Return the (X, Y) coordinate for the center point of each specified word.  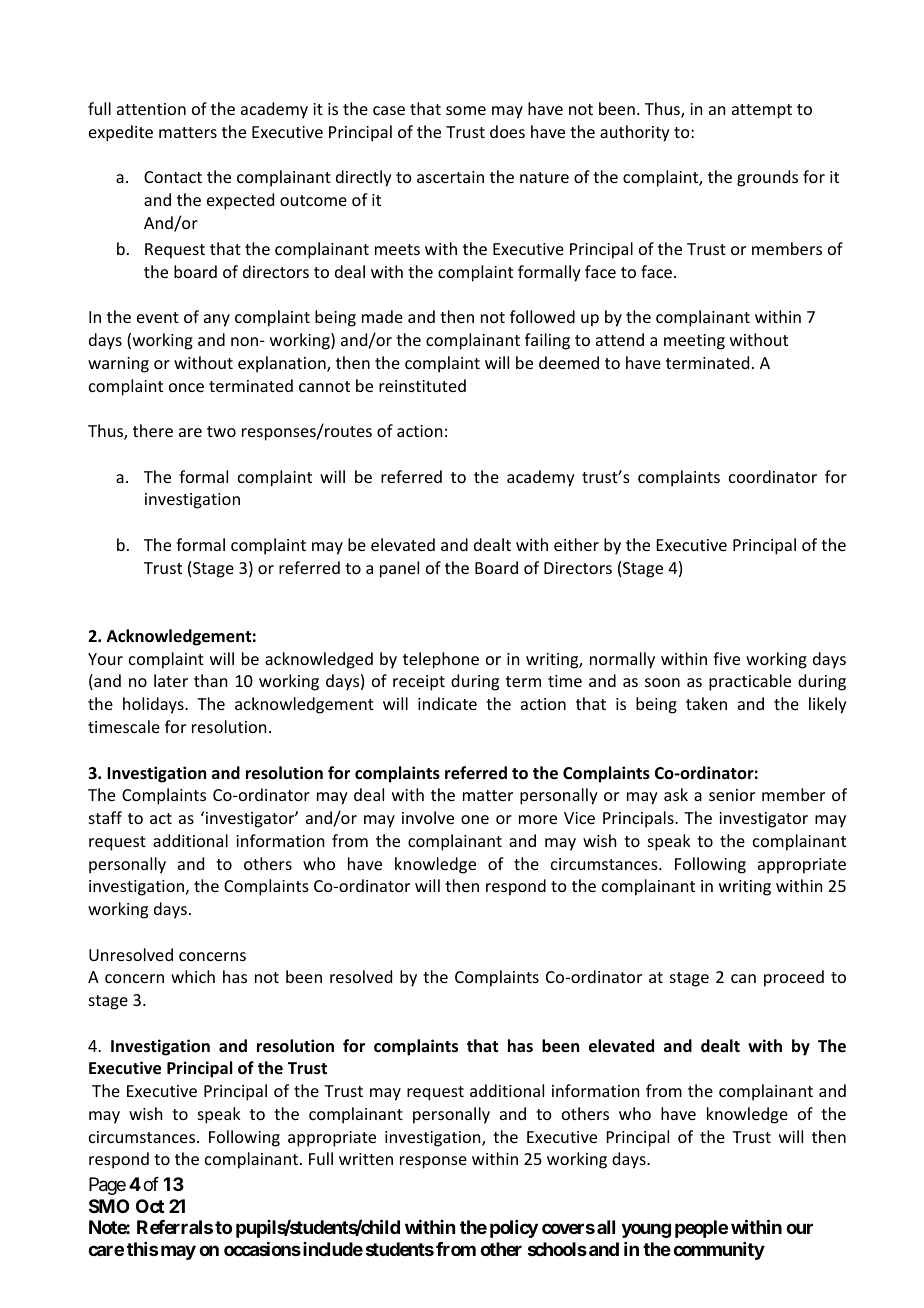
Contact (173, 177)
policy (514, 1229)
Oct (150, 1206)
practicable (750, 682)
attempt (762, 111)
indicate (447, 703)
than (210, 680)
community (719, 1251)
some (466, 110)
